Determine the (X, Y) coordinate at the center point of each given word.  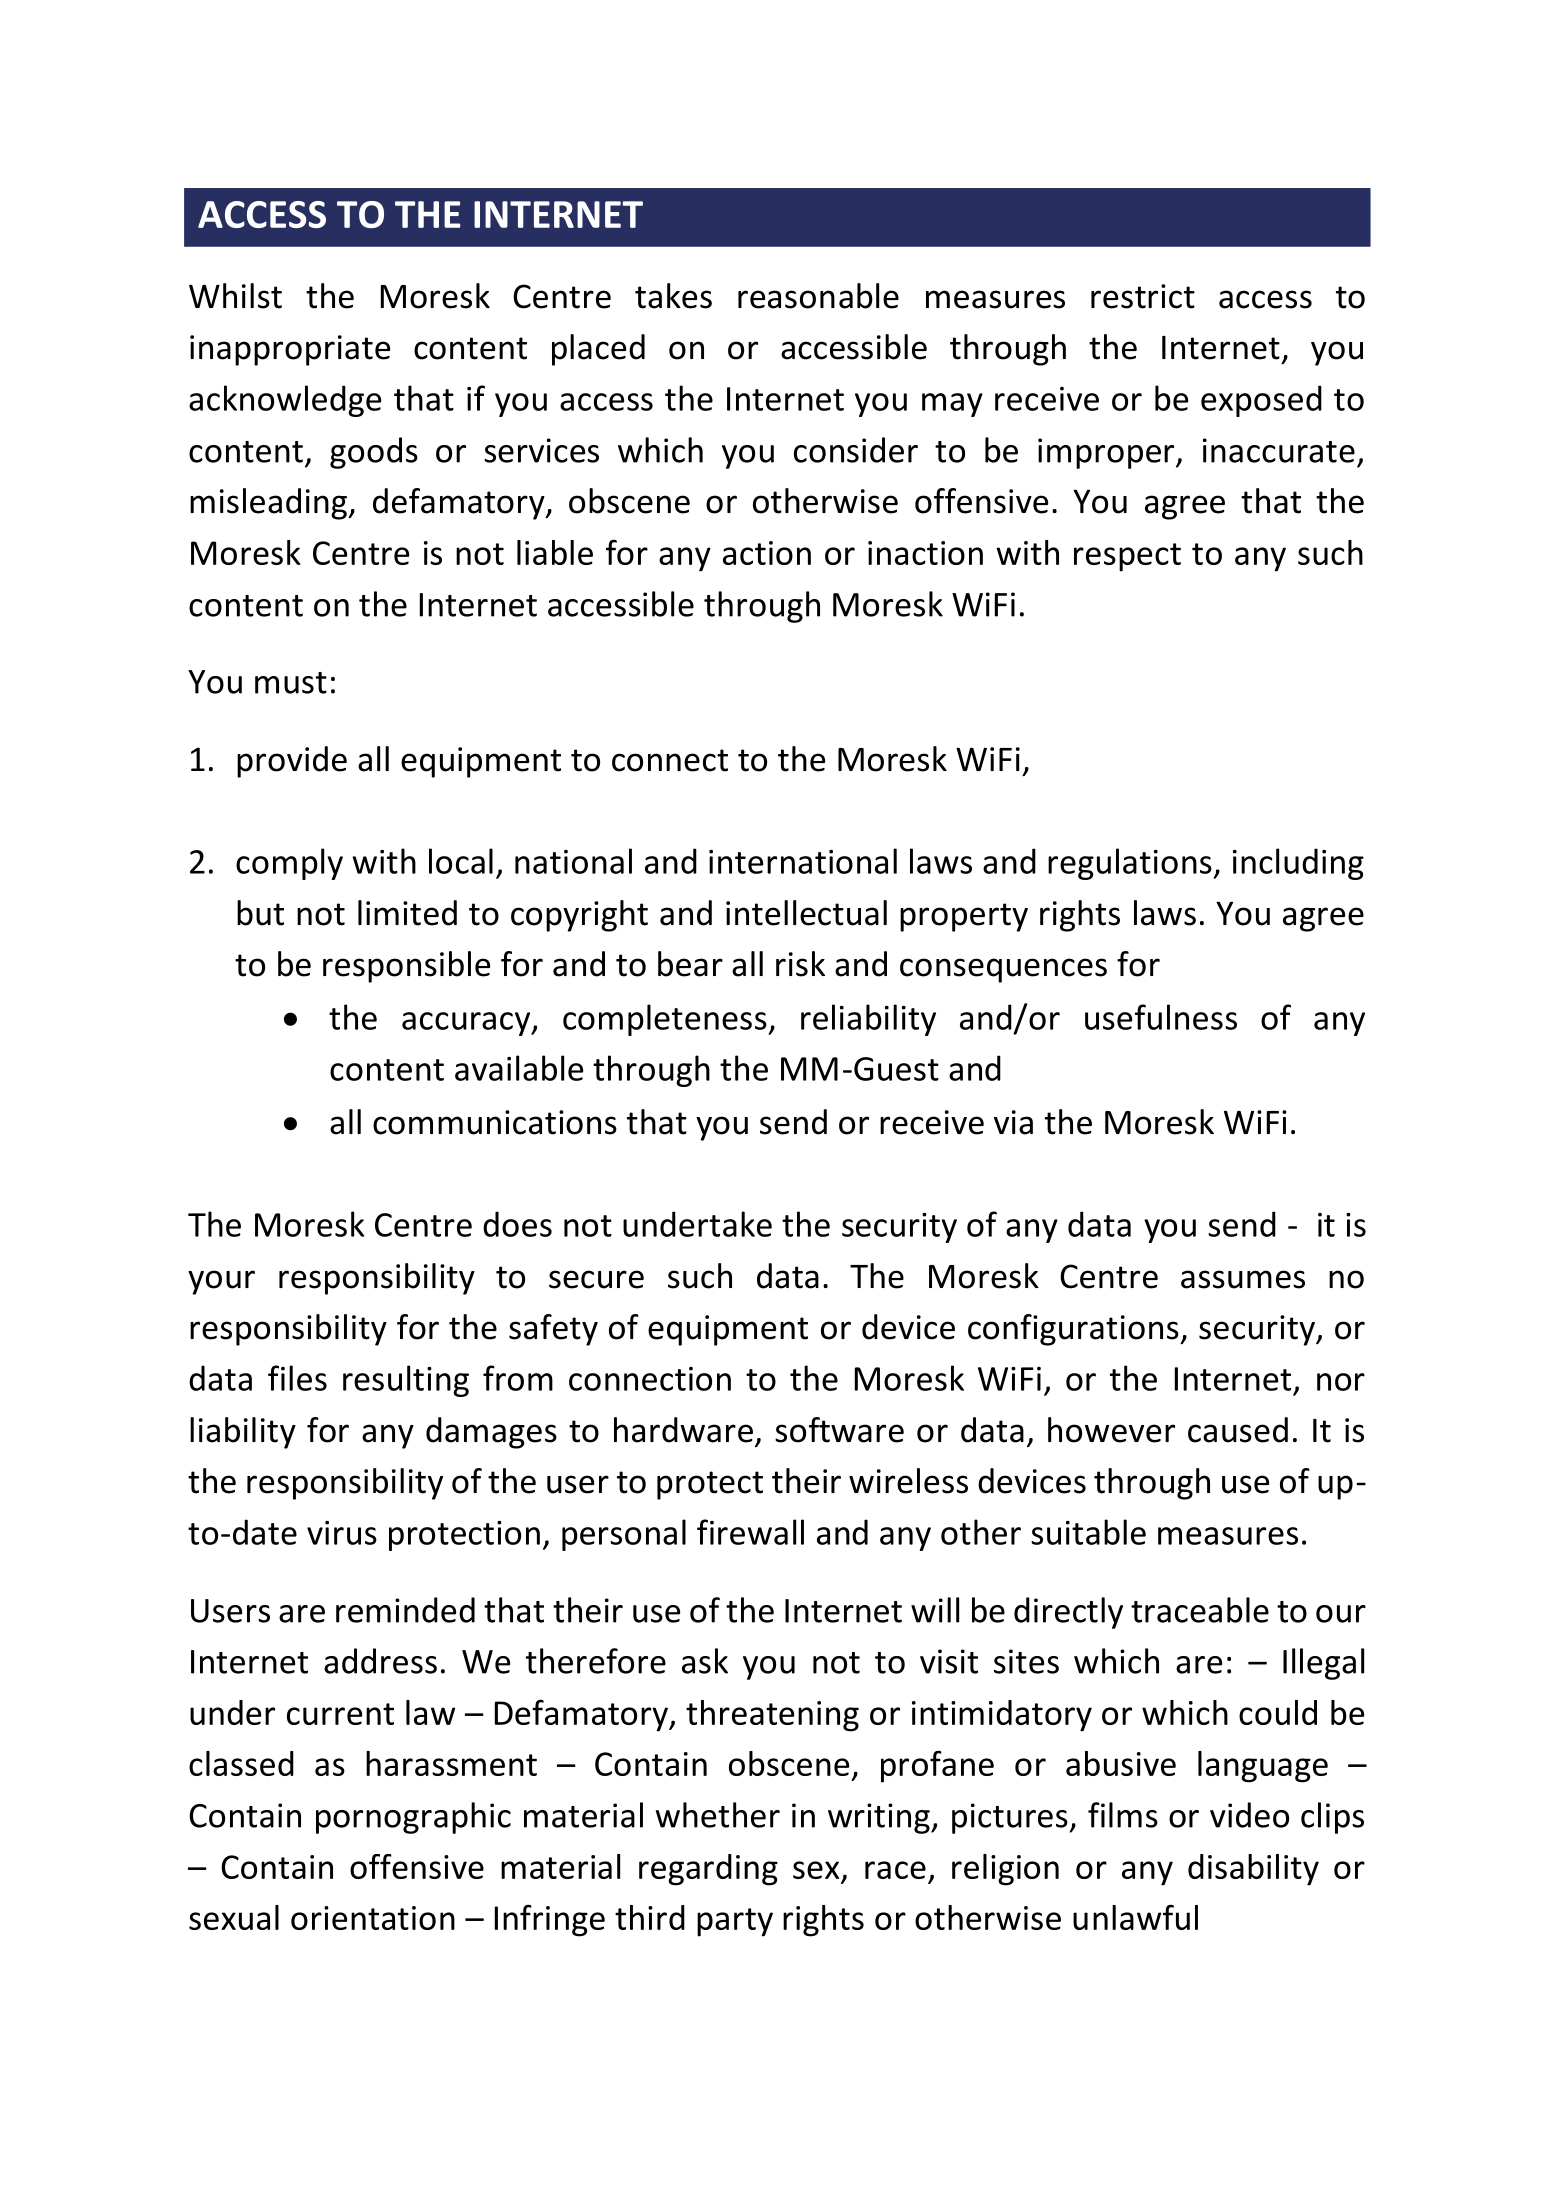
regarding (708, 1870)
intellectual (806, 913)
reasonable (818, 296)
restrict (1143, 296)
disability (1253, 1870)
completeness (666, 1020)
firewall (750, 1532)
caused (1238, 1430)
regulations (1131, 864)
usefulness (1161, 1017)
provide (292, 762)
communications (495, 1122)
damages (491, 1433)
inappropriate (290, 350)
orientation (373, 1918)
